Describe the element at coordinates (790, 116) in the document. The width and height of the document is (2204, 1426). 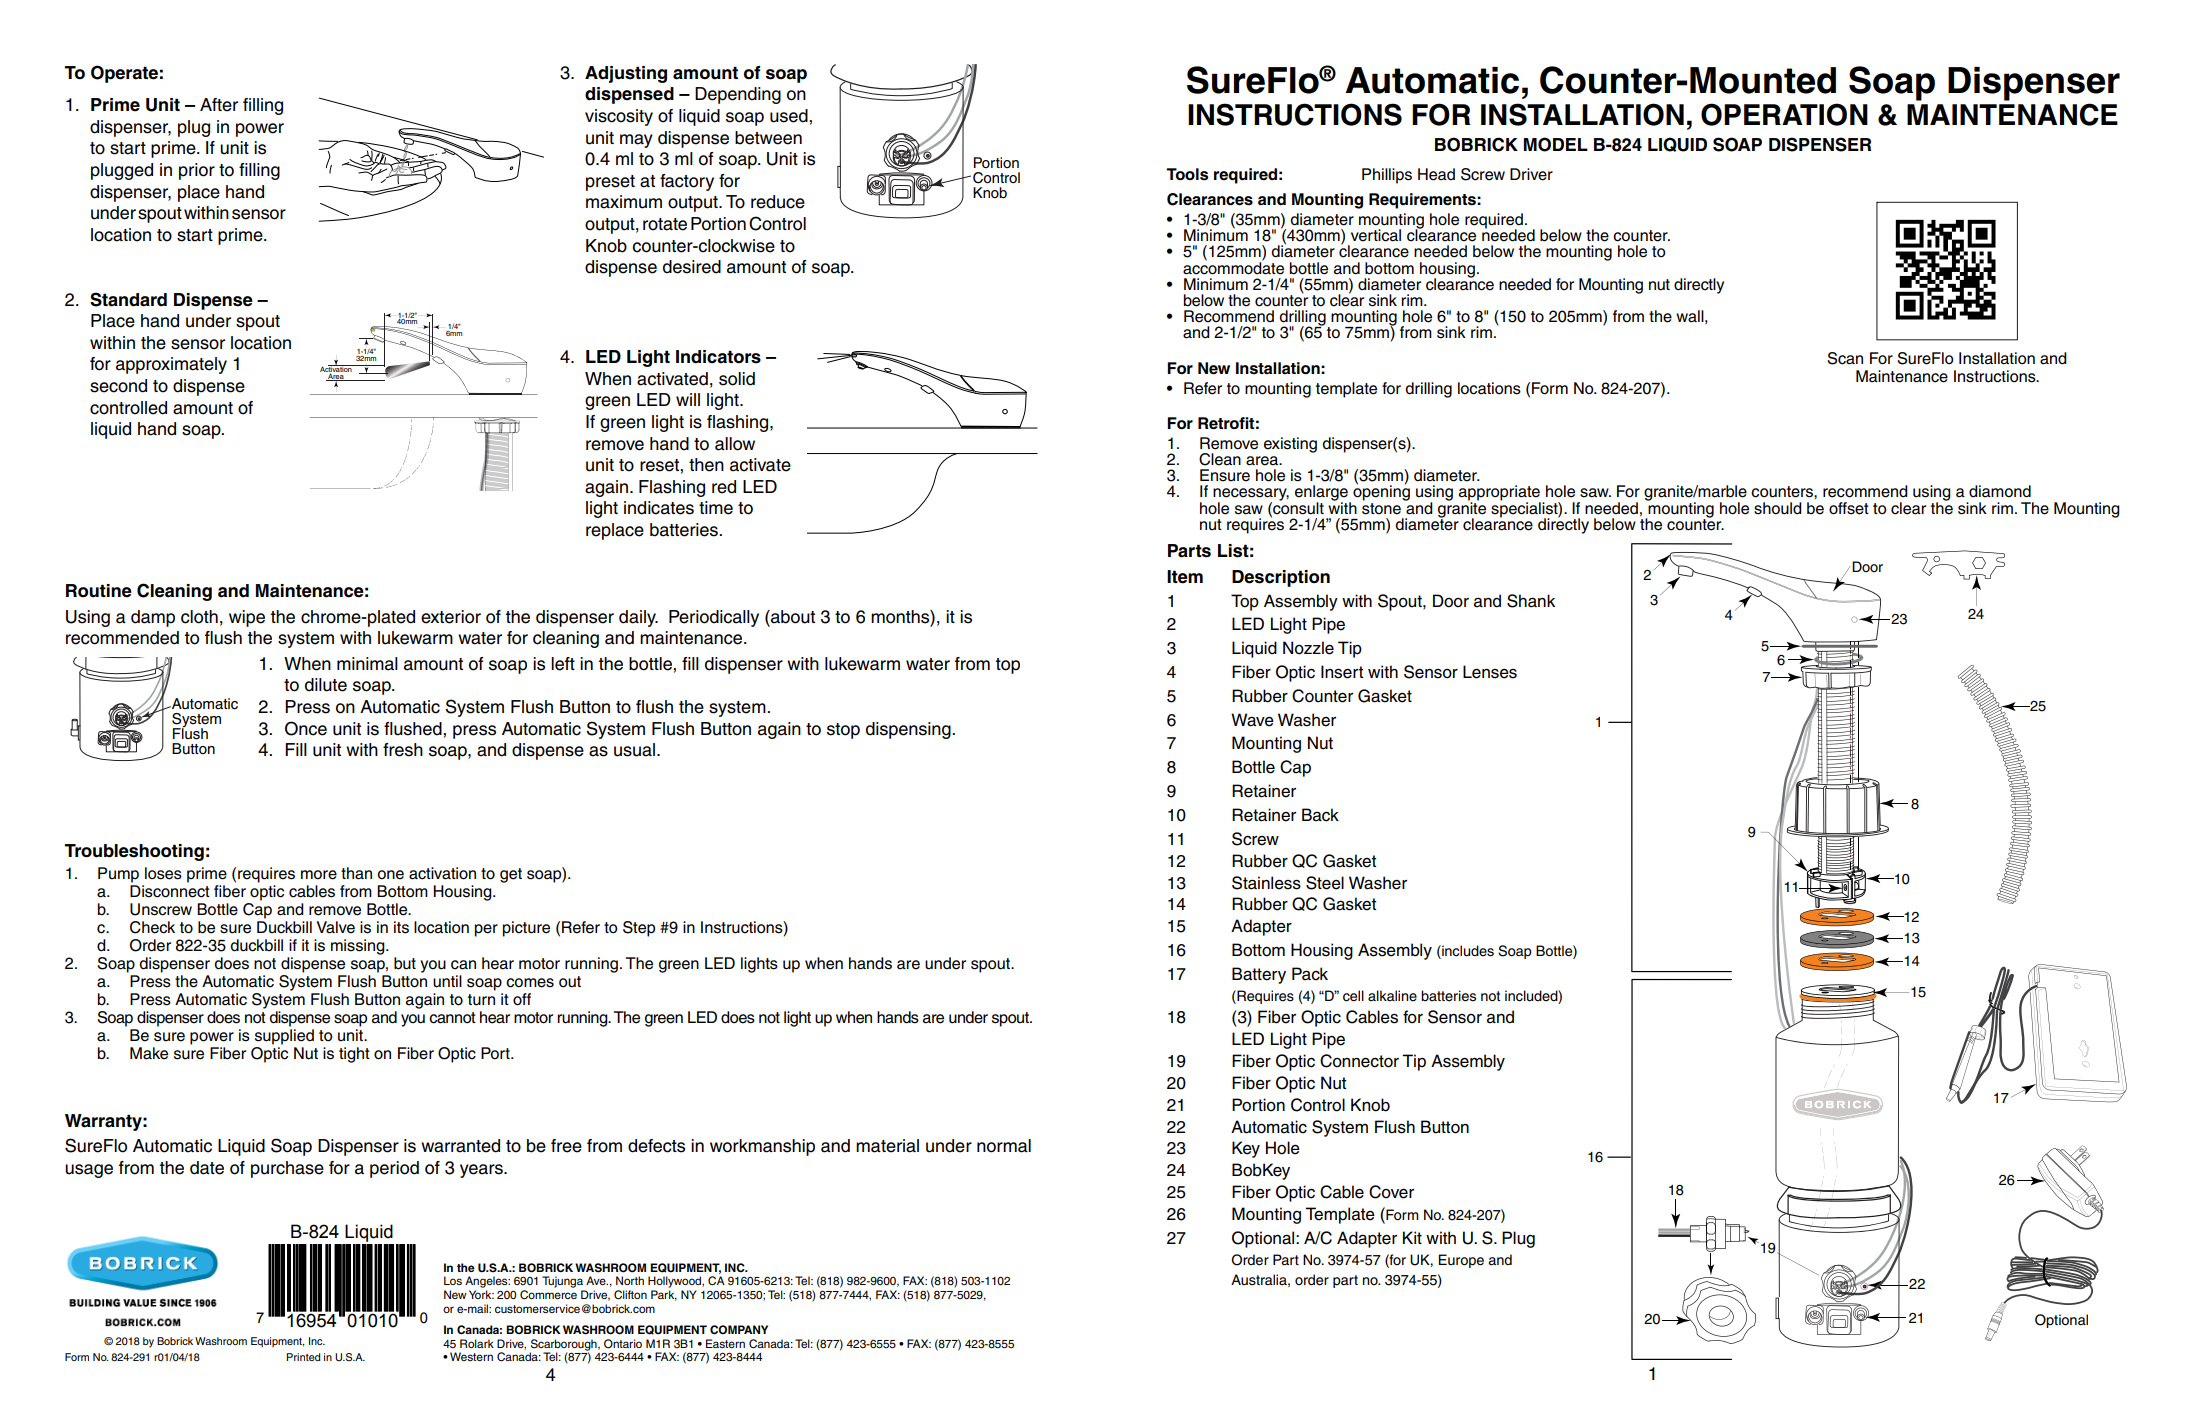
I see `used` at that location.
